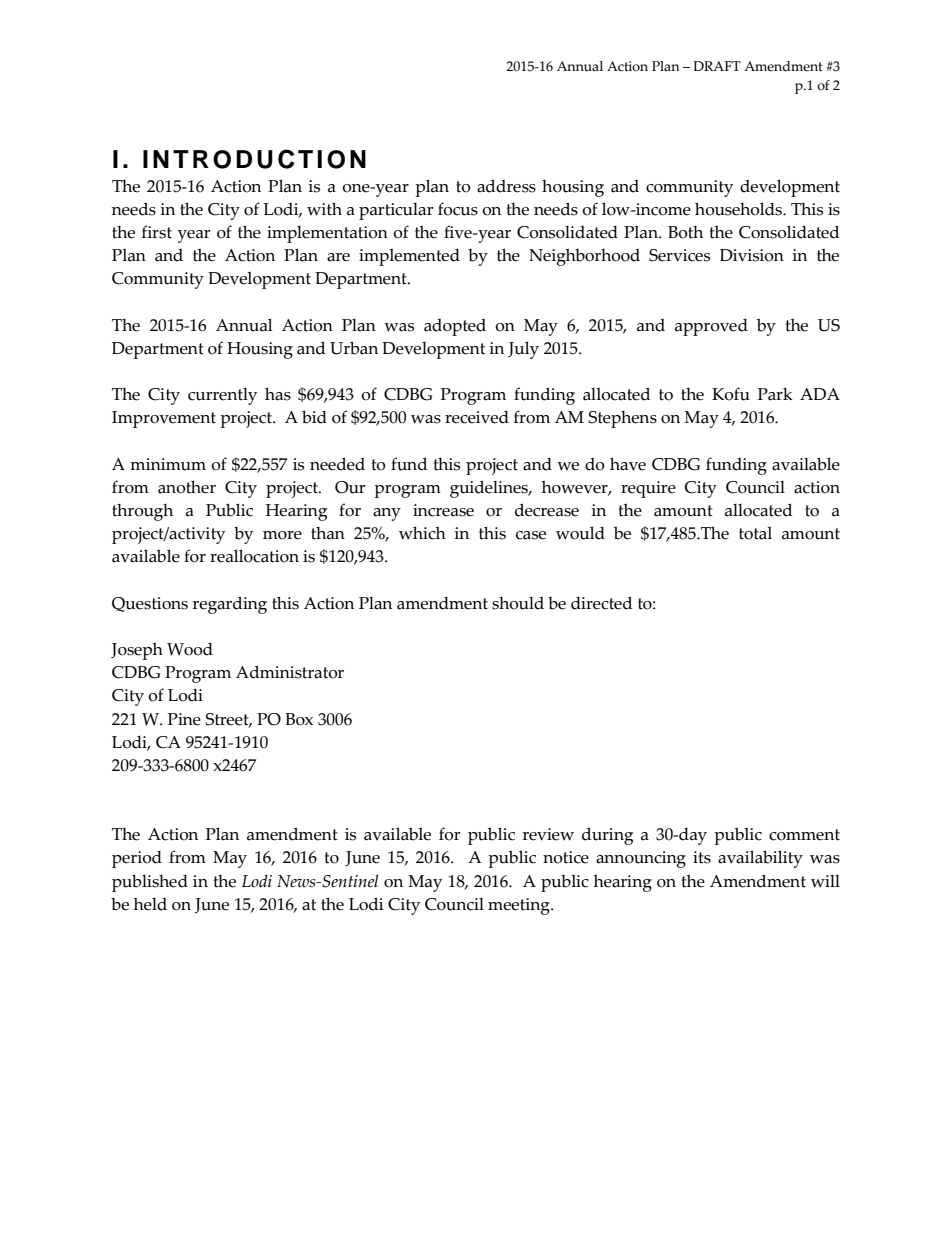 This document has width=952, height=1233. What do you see at coordinates (490, 489) in the document?
I see `guidelines` at bounding box center [490, 489].
